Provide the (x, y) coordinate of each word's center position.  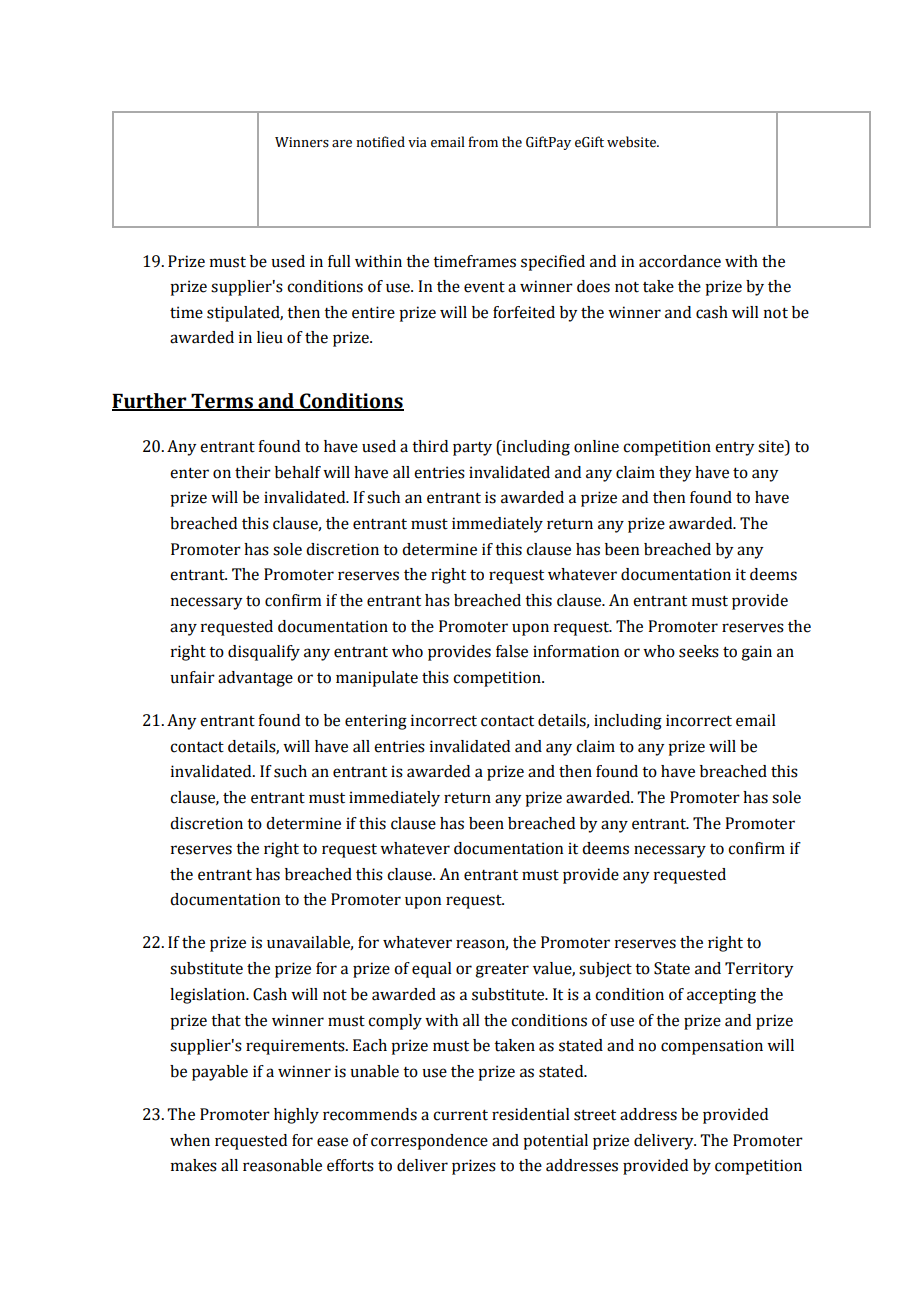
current (460, 1115)
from (483, 142)
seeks (699, 651)
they (675, 474)
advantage (255, 679)
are (342, 144)
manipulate (377, 679)
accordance (680, 261)
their (253, 472)
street (595, 1115)
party (472, 449)
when (190, 1140)
